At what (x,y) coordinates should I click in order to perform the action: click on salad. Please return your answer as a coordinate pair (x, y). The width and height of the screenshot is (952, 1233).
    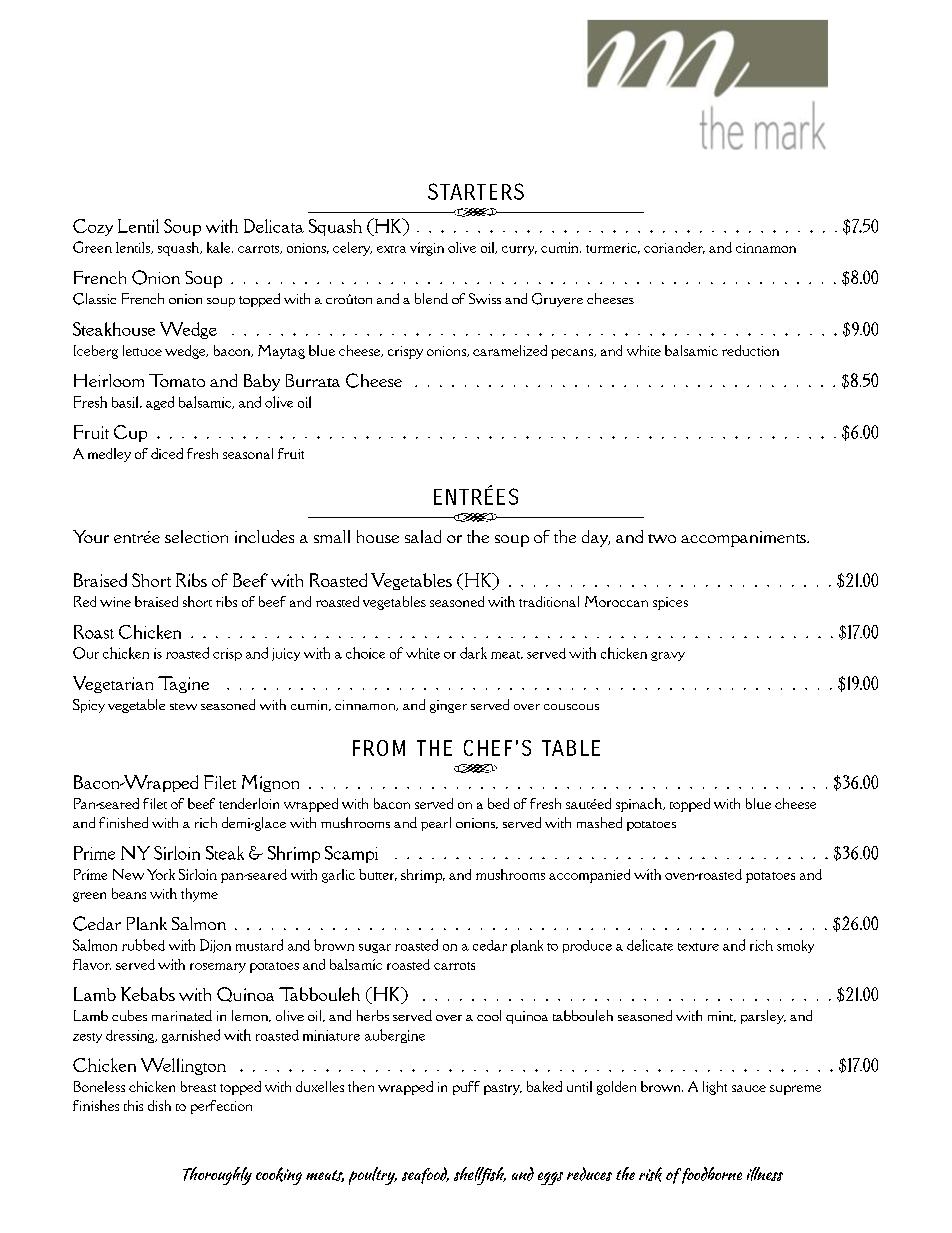
    Looking at the image, I should click on (423, 536).
